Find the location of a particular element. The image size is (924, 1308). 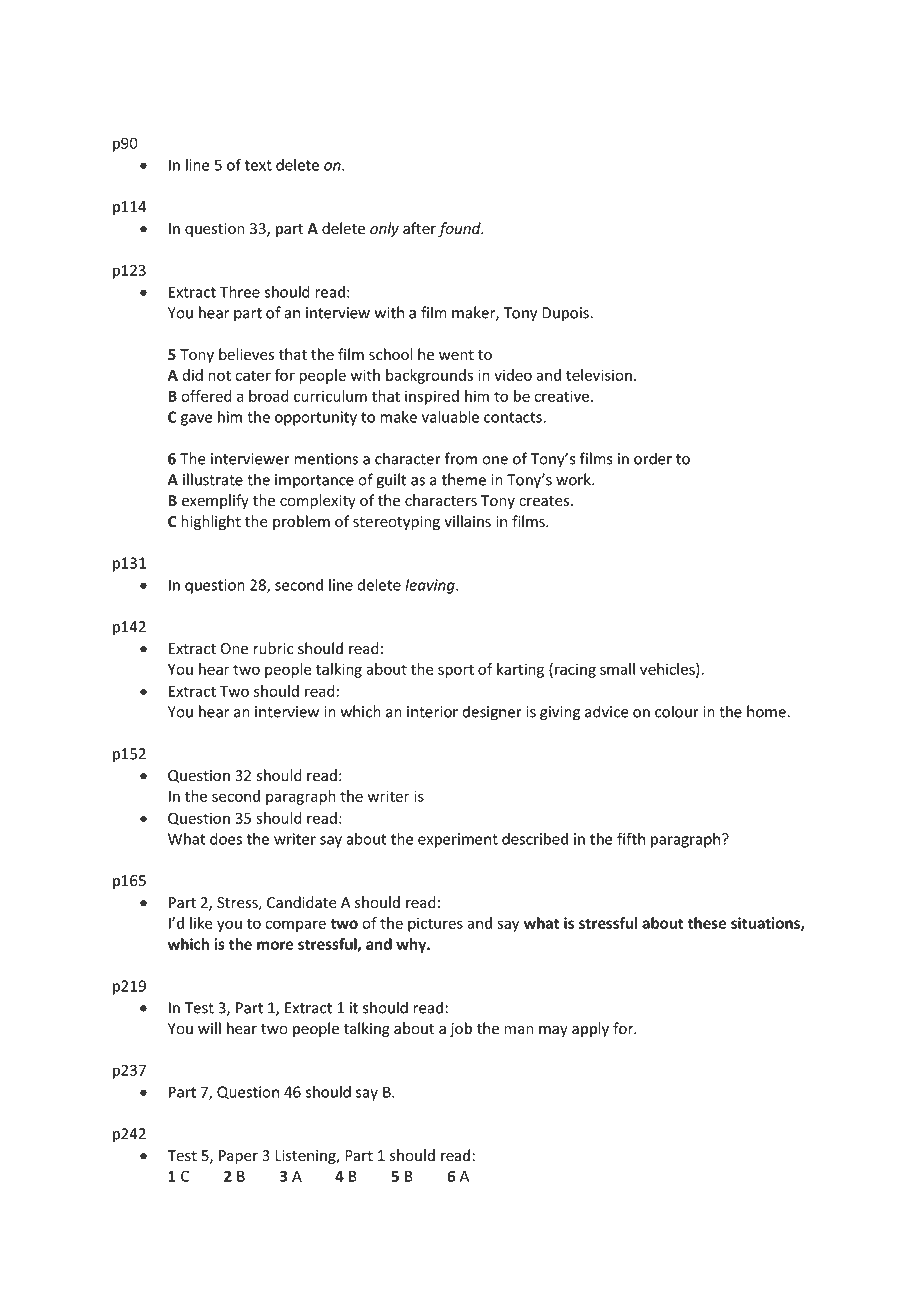

text is located at coordinates (258, 165).
